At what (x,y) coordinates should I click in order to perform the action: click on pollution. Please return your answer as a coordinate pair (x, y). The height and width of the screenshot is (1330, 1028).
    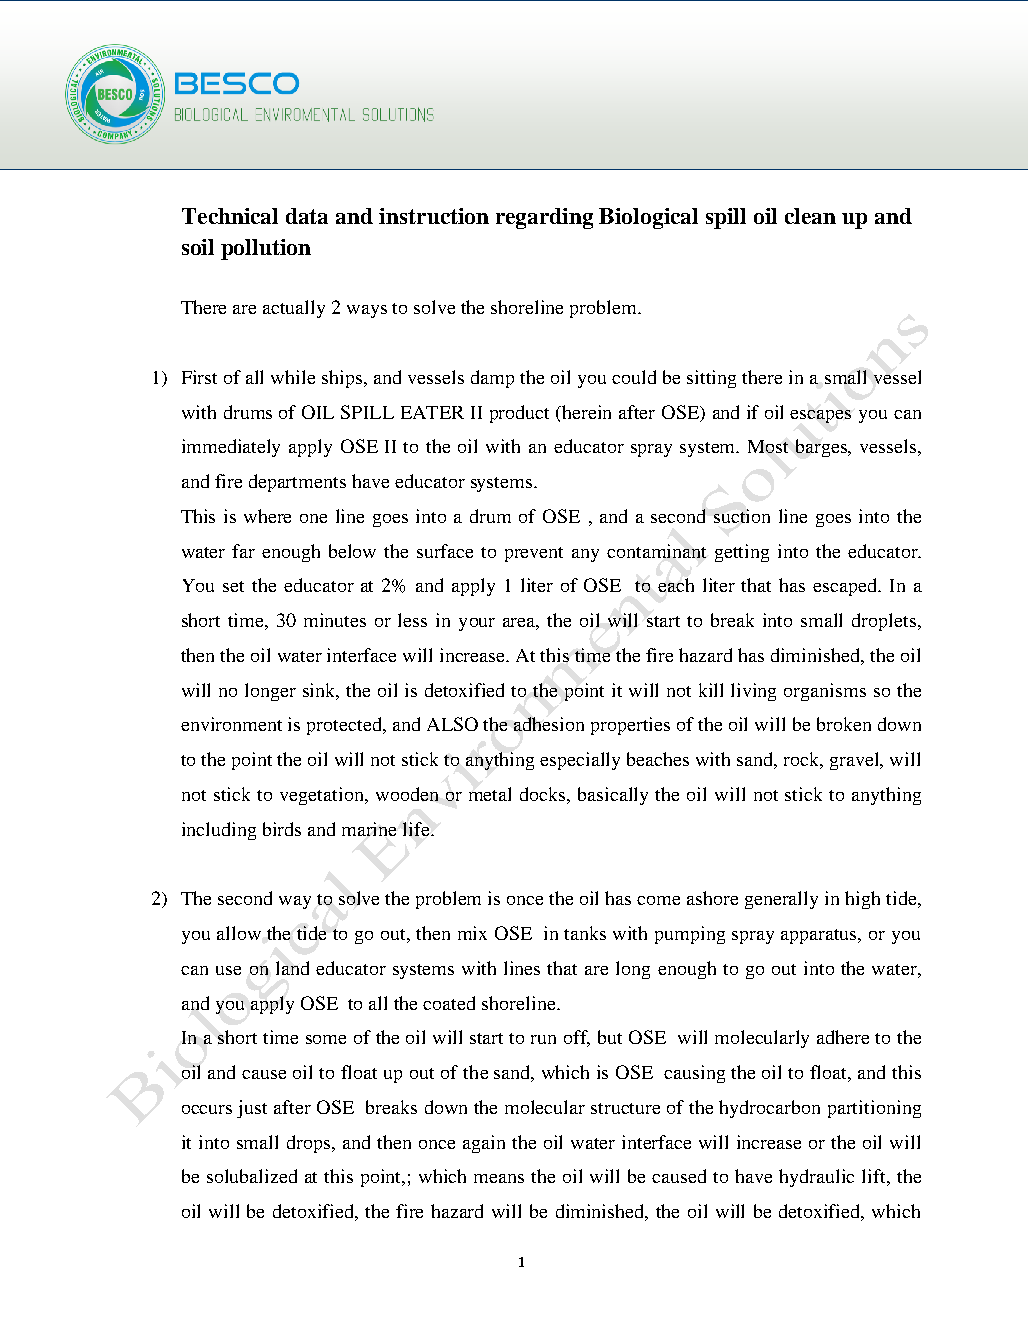
    Looking at the image, I should click on (266, 249).
